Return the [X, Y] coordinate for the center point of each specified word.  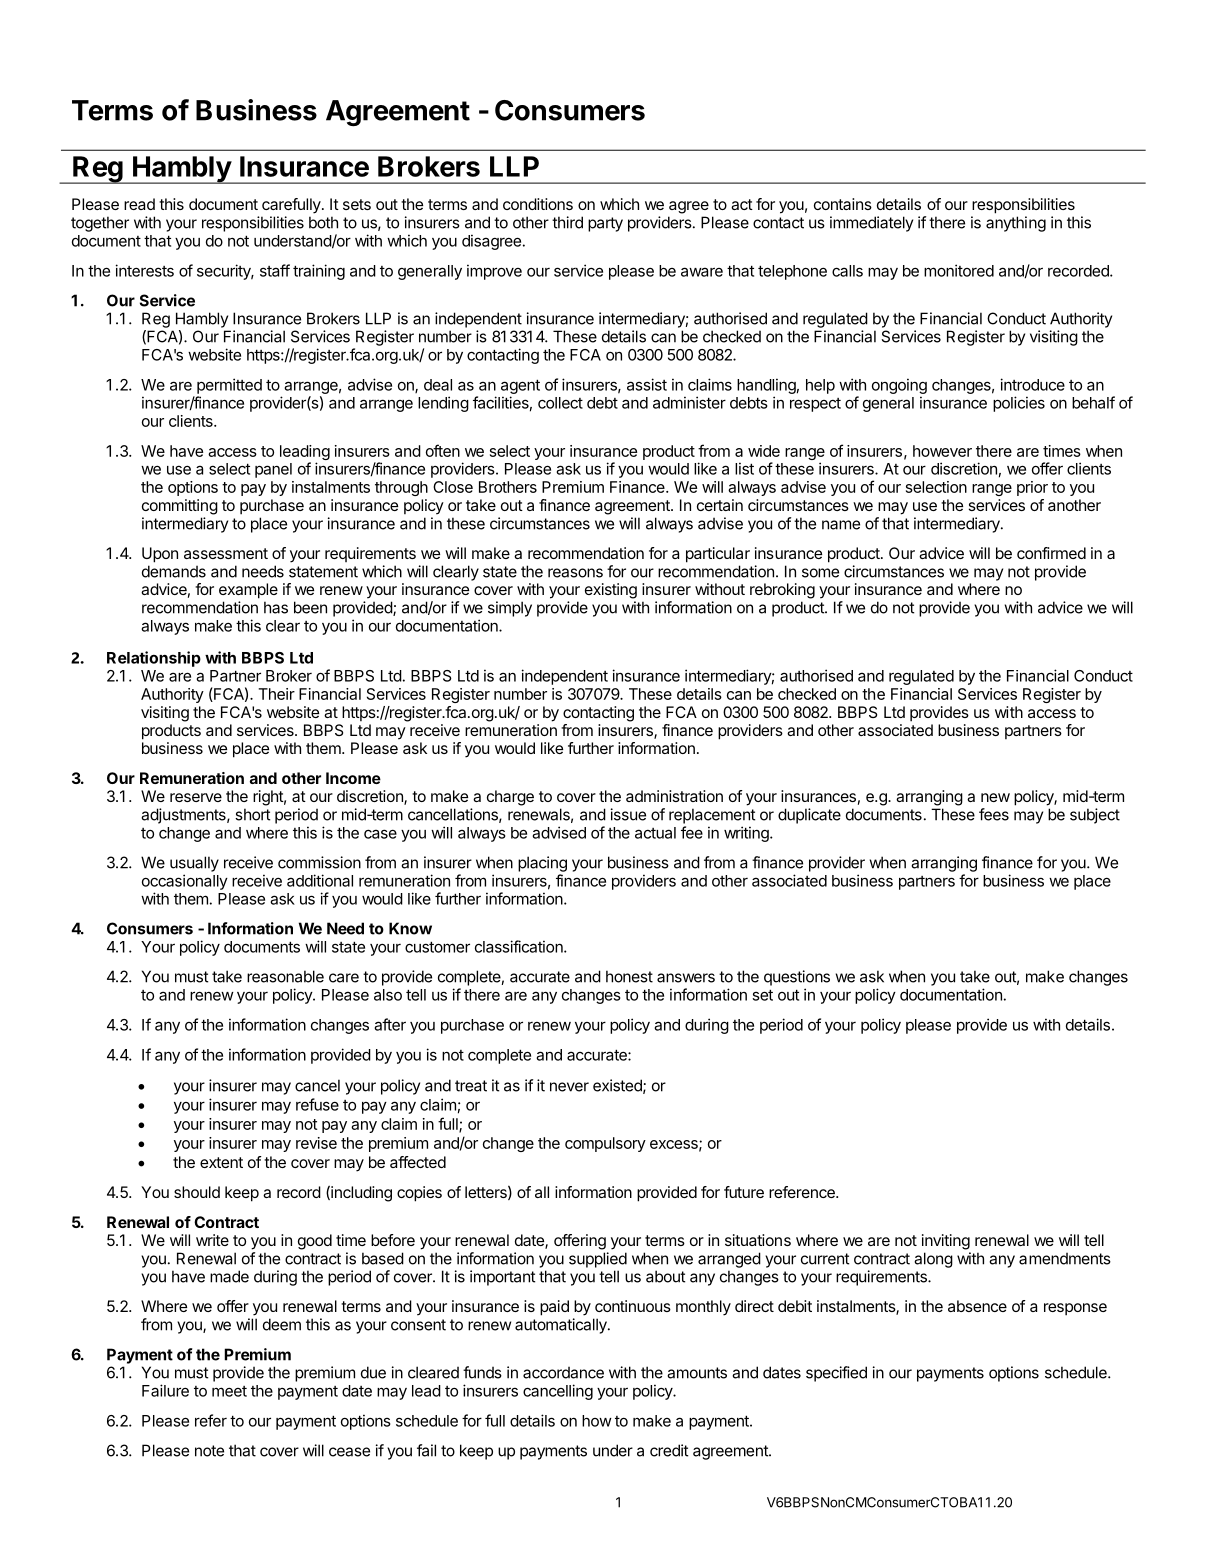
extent [221, 1162]
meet [229, 1391]
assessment [226, 553]
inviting [946, 1242]
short [252, 814]
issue [628, 814]
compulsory [605, 1144]
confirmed [1051, 553]
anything [1016, 224]
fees [994, 814]
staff [275, 270]
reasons [575, 573]
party [605, 224]
